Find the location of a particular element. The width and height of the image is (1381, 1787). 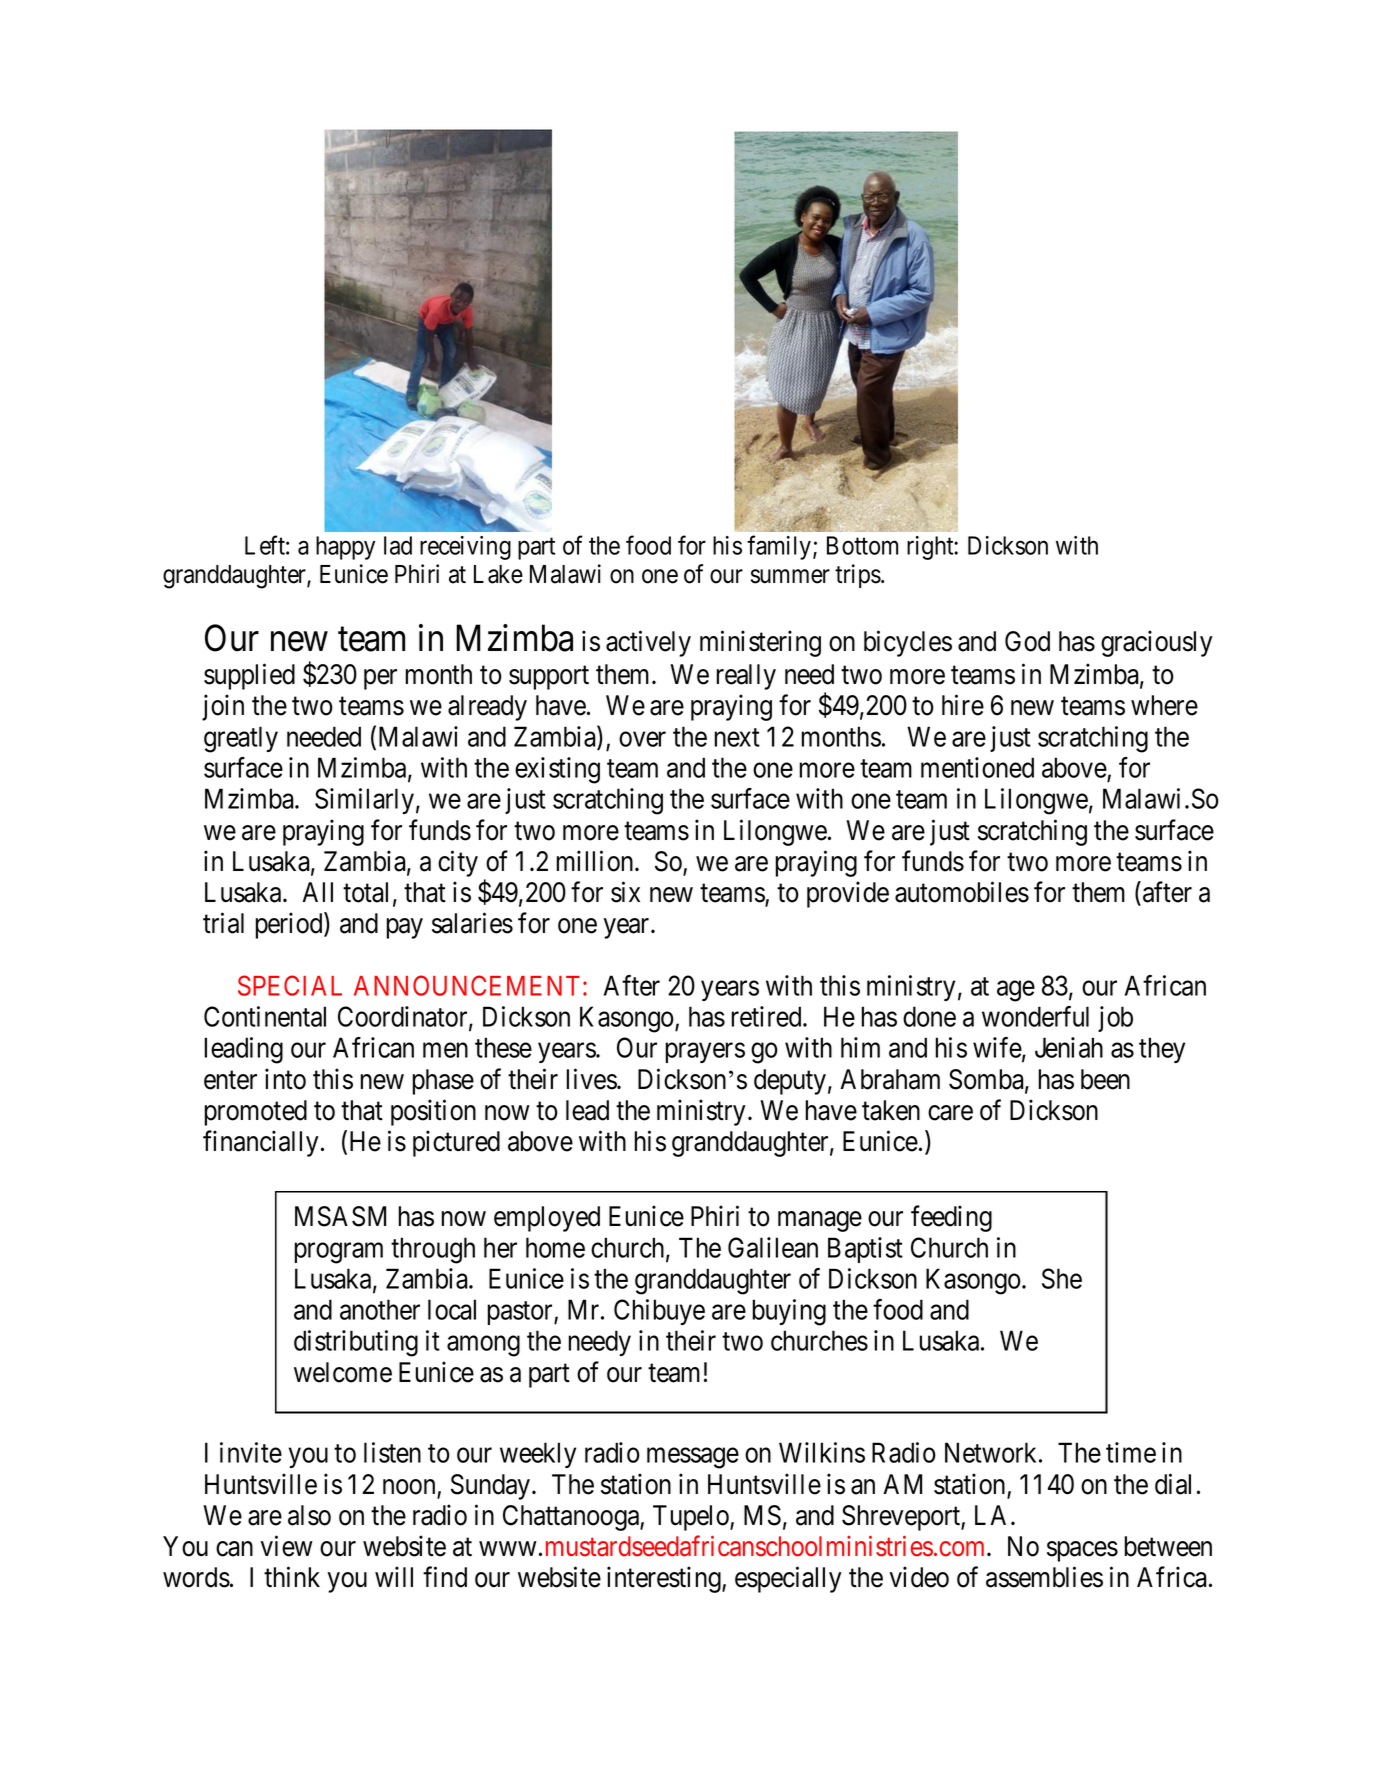

Tupelo is located at coordinates (692, 1518).
